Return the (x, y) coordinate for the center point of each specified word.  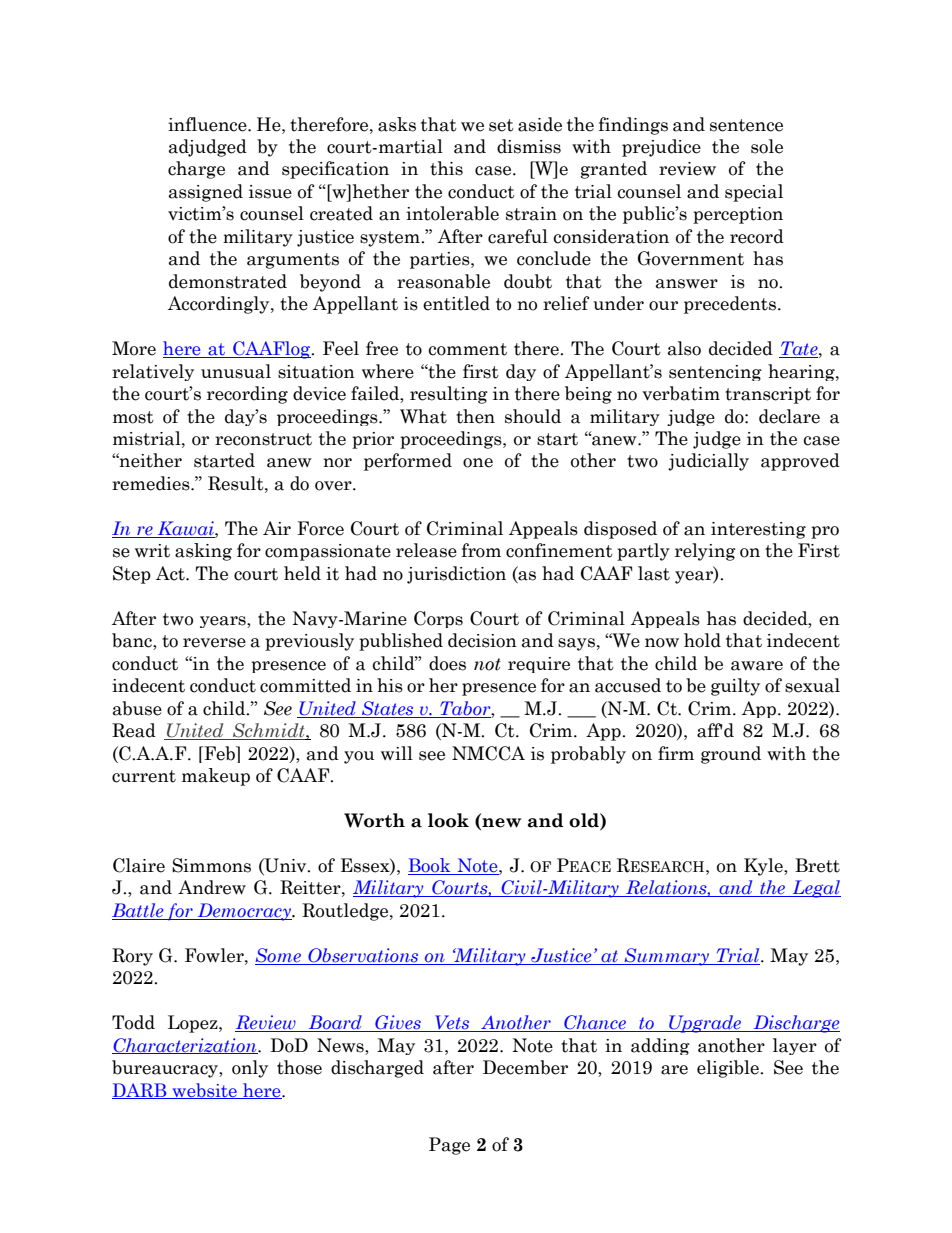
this (446, 168)
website (204, 1091)
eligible (729, 1069)
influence (208, 124)
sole (767, 146)
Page (449, 1146)
